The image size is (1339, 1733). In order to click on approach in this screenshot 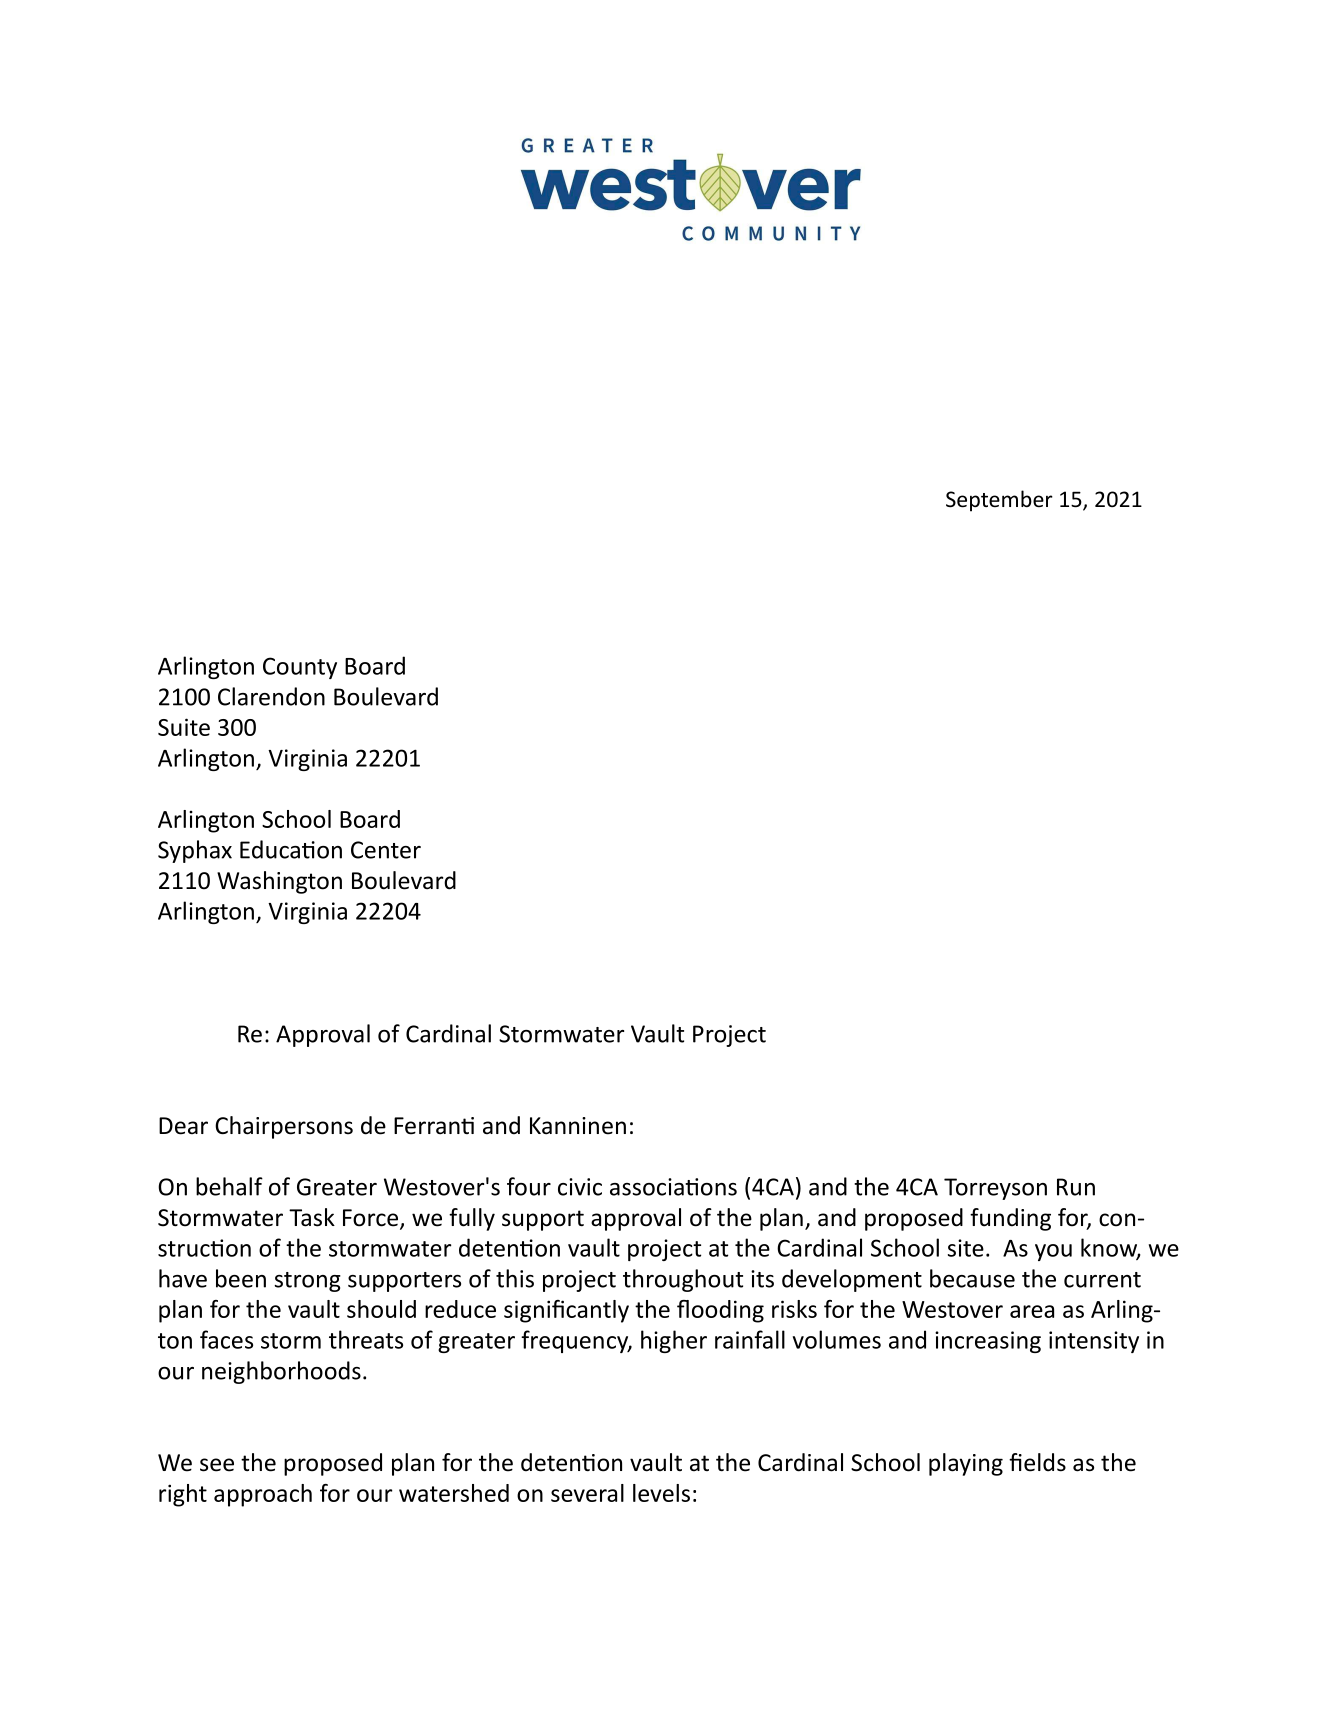, I will do `click(263, 1495)`.
